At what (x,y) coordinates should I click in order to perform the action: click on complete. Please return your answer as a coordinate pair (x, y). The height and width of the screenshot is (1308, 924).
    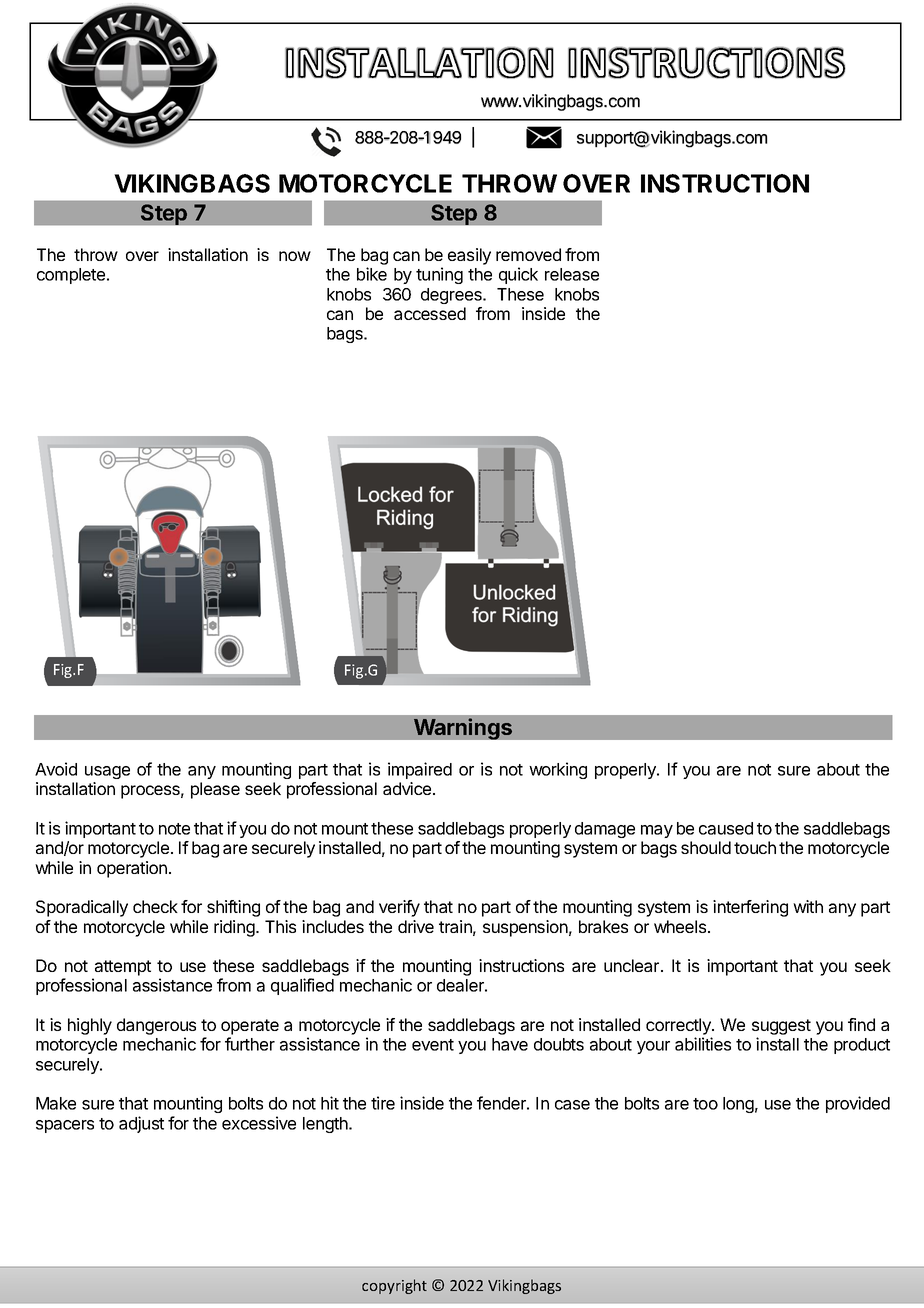
    Looking at the image, I should click on (72, 276).
